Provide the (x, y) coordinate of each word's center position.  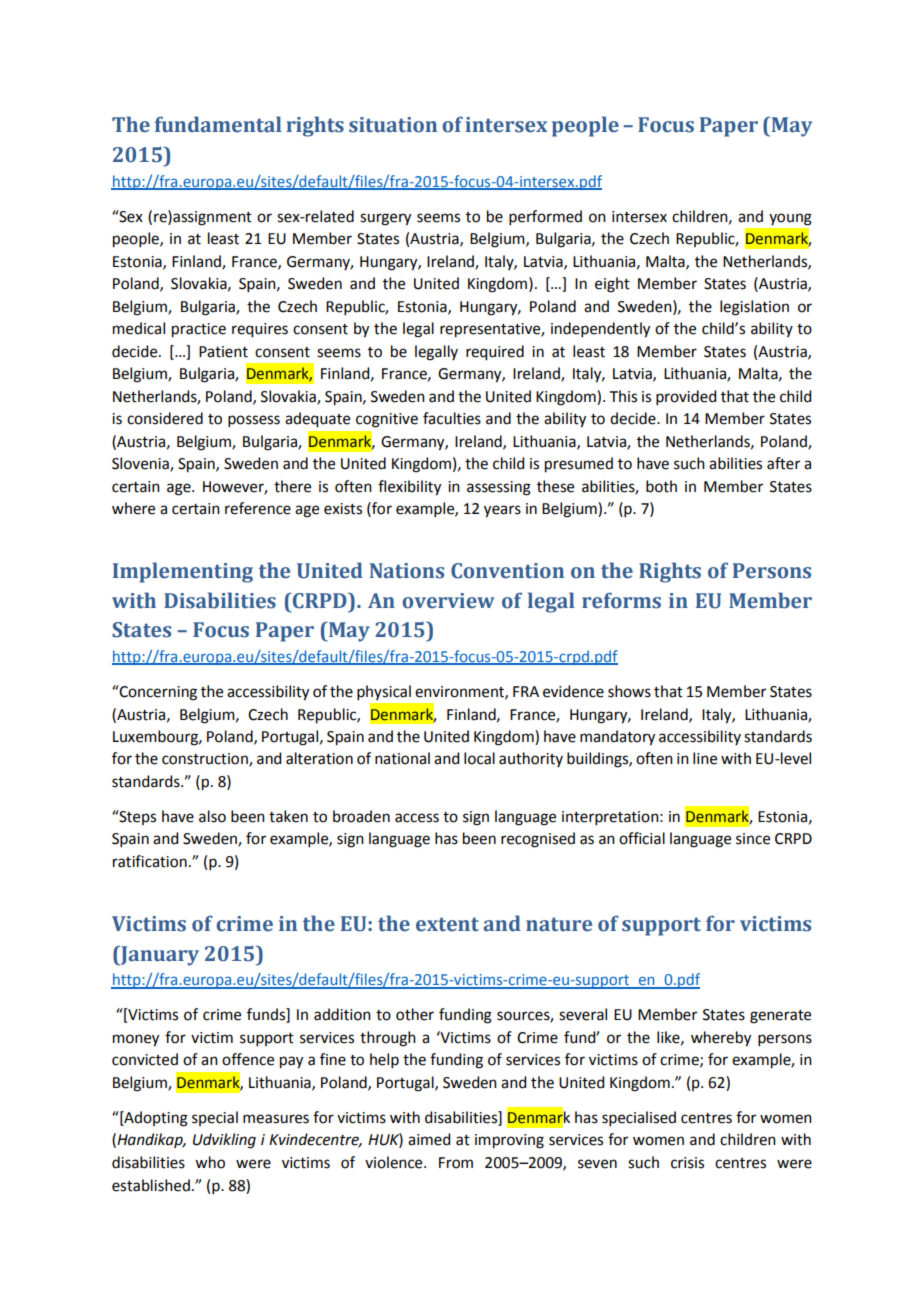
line (705, 758)
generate (780, 1017)
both (661, 486)
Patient (223, 352)
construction (206, 760)
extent (447, 924)
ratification (150, 861)
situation (393, 125)
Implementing (183, 572)
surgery (385, 219)
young (790, 219)
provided (686, 397)
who (210, 1162)
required (495, 353)
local (479, 758)
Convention (507, 571)
